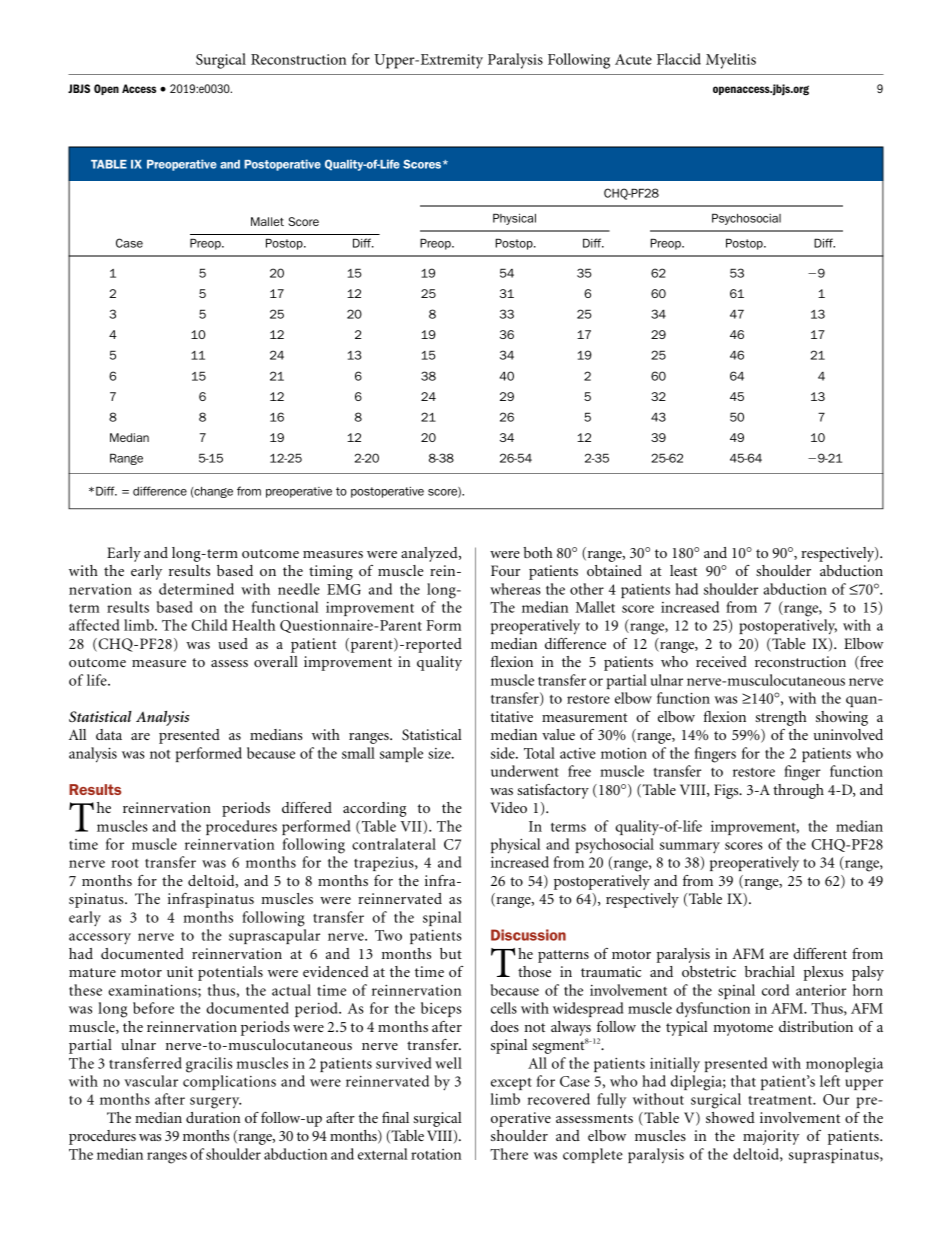  What do you see at coordinates (180, 971) in the image?
I see `unit` at bounding box center [180, 971].
